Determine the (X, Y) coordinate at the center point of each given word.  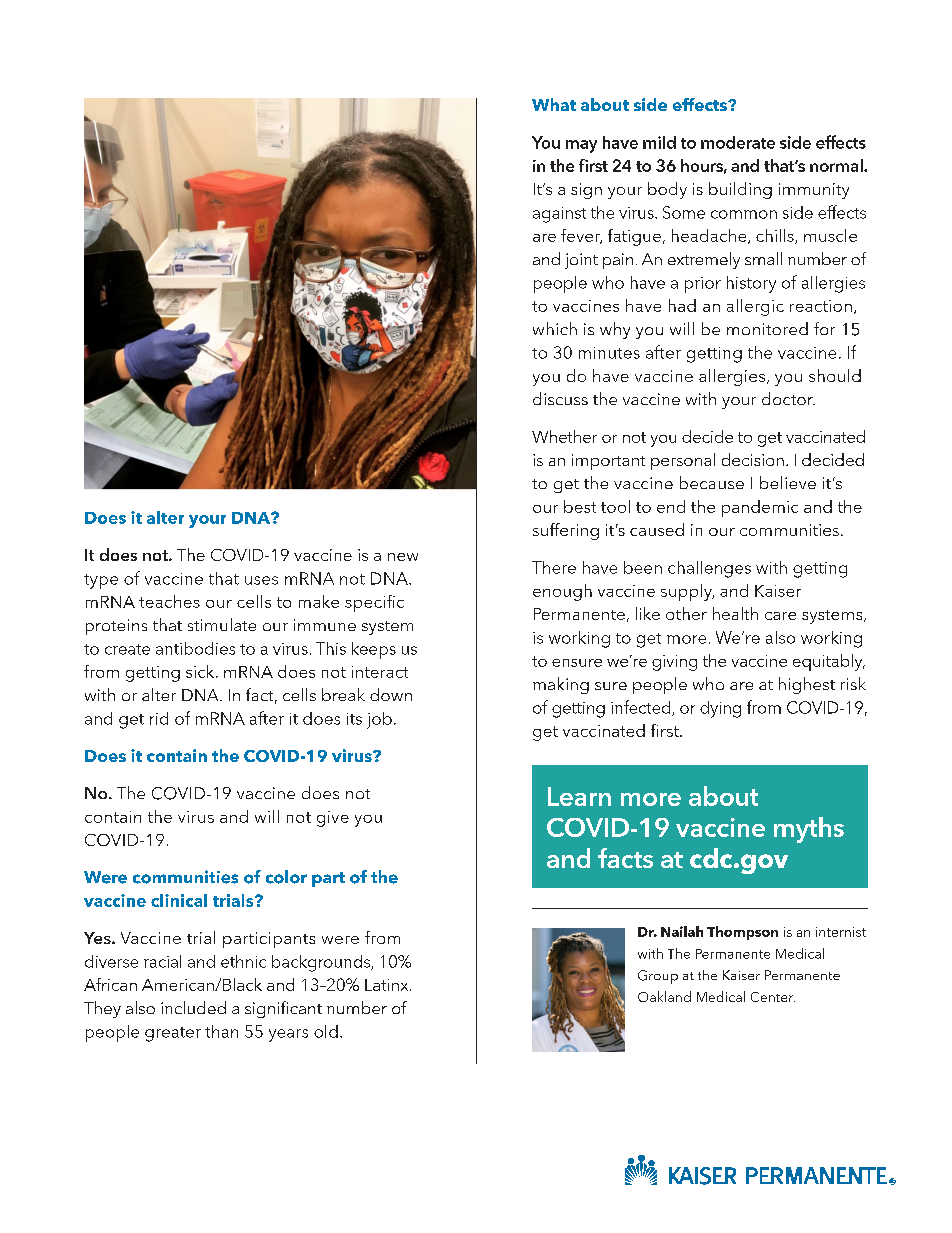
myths (809, 830)
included (193, 1007)
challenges (709, 569)
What (554, 104)
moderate (738, 142)
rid (159, 718)
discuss (560, 398)
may (581, 146)
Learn (579, 796)
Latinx (388, 985)
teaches (169, 601)
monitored (767, 328)
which (555, 328)
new (403, 557)
